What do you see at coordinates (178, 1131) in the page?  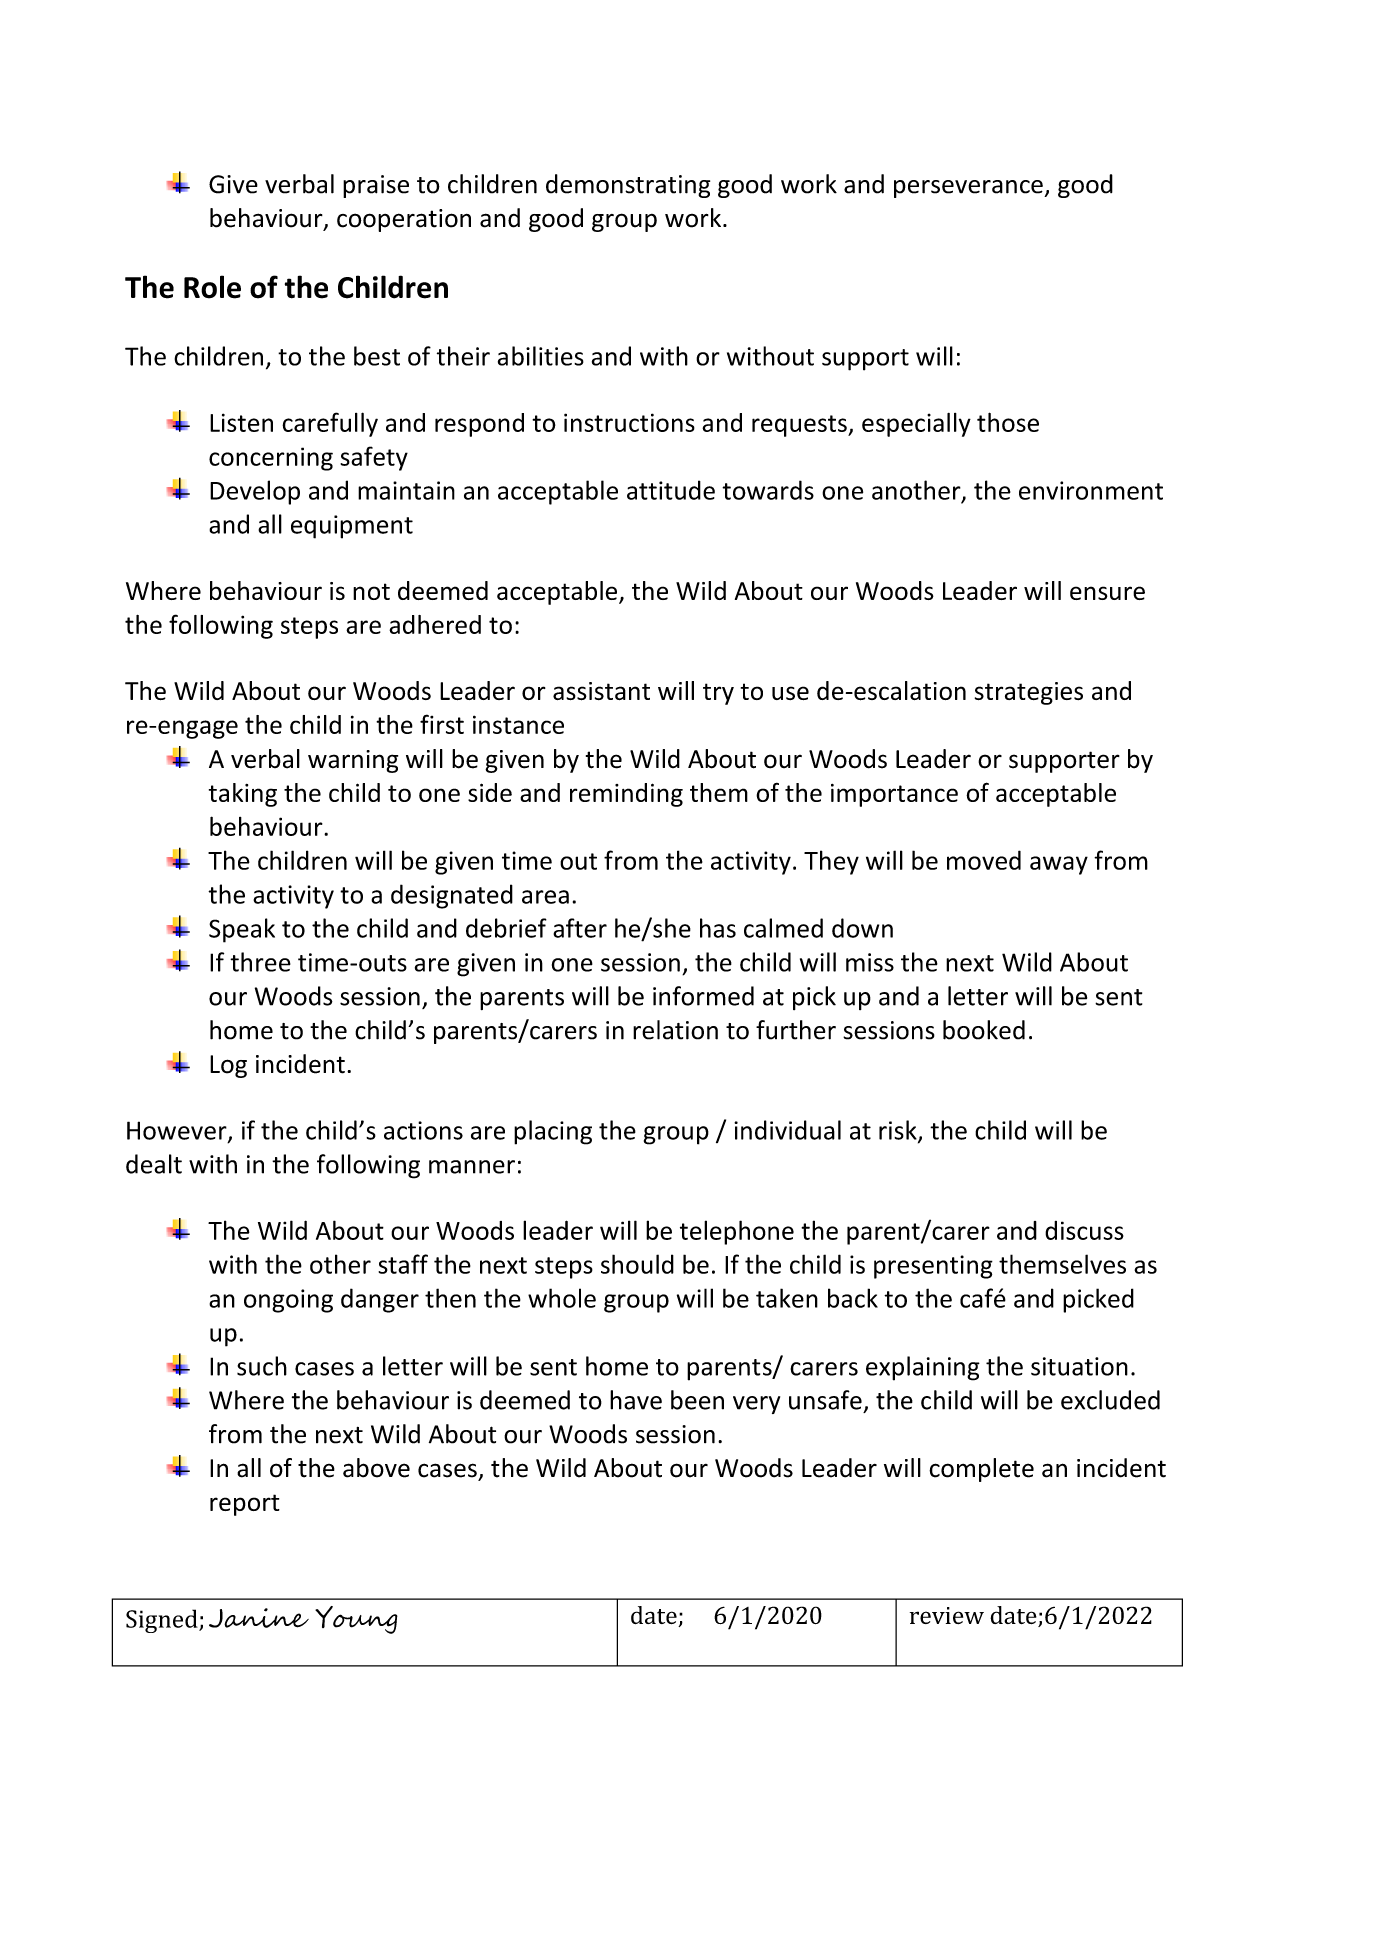 I see `However` at bounding box center [178, 1131].
